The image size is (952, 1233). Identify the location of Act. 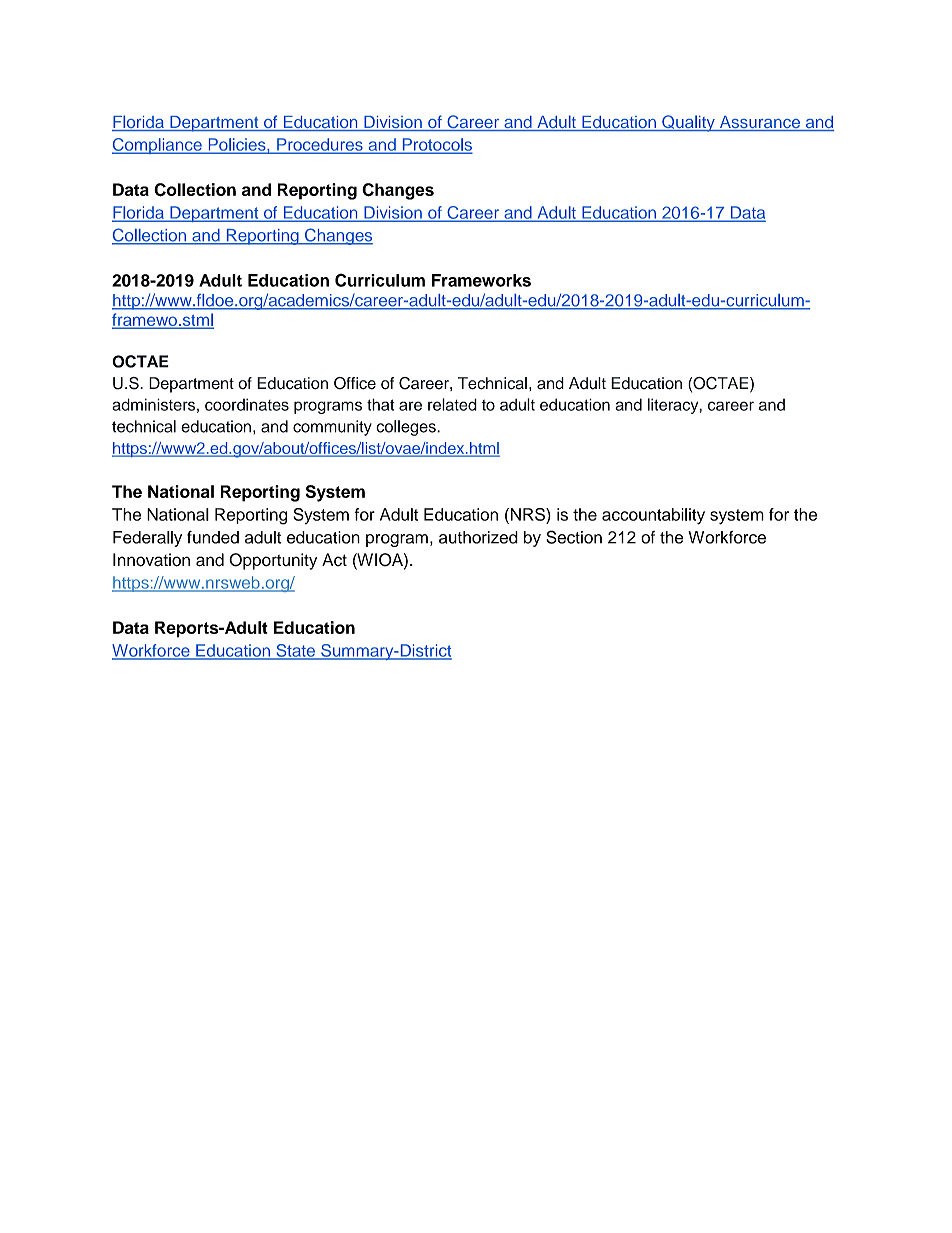
(334, 559).
